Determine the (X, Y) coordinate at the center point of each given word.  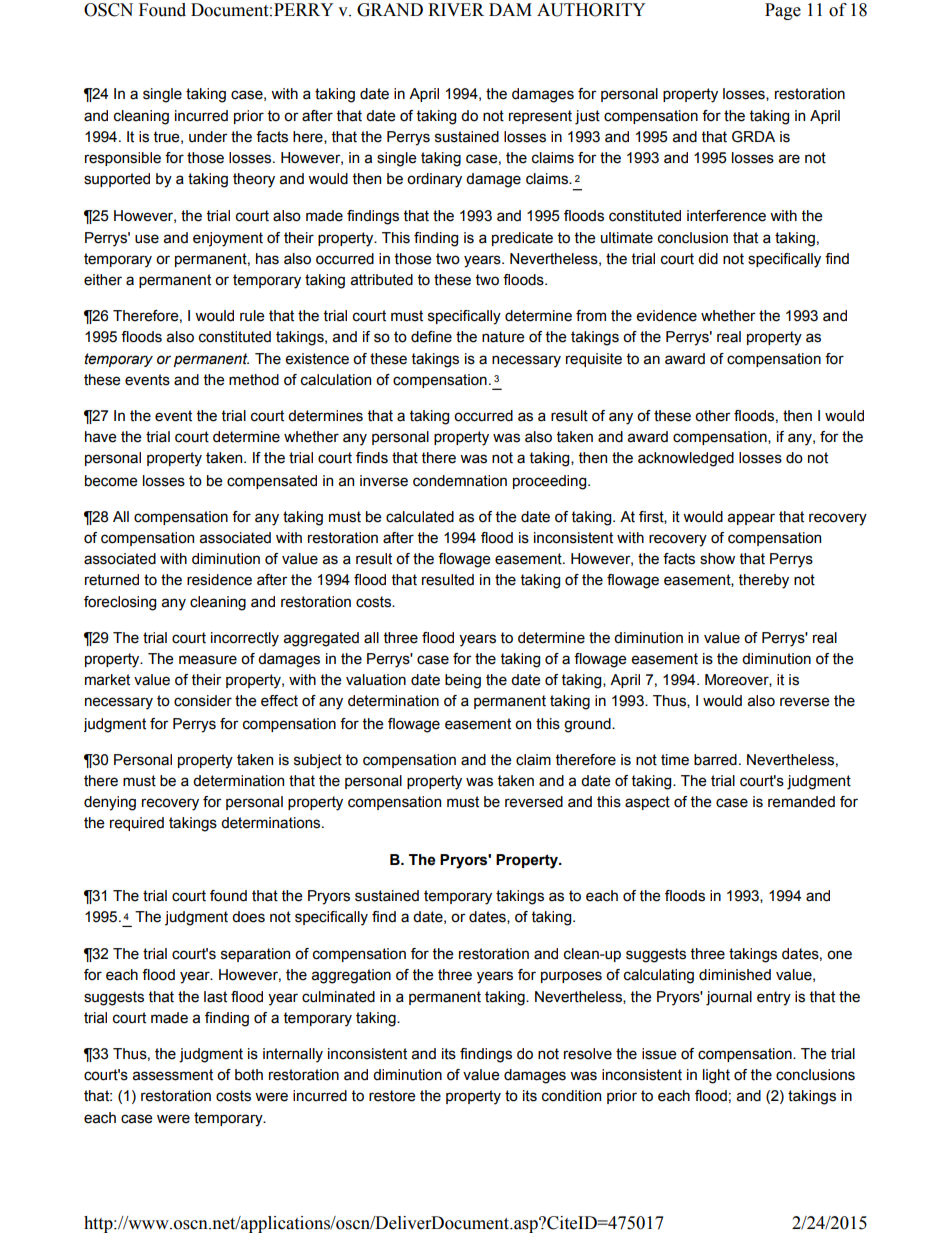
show (717, 559)
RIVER (456, 9)
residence (219, 580)
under (208, 137)
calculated (420, 517)
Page (783, 11)
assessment (173, 1075)
